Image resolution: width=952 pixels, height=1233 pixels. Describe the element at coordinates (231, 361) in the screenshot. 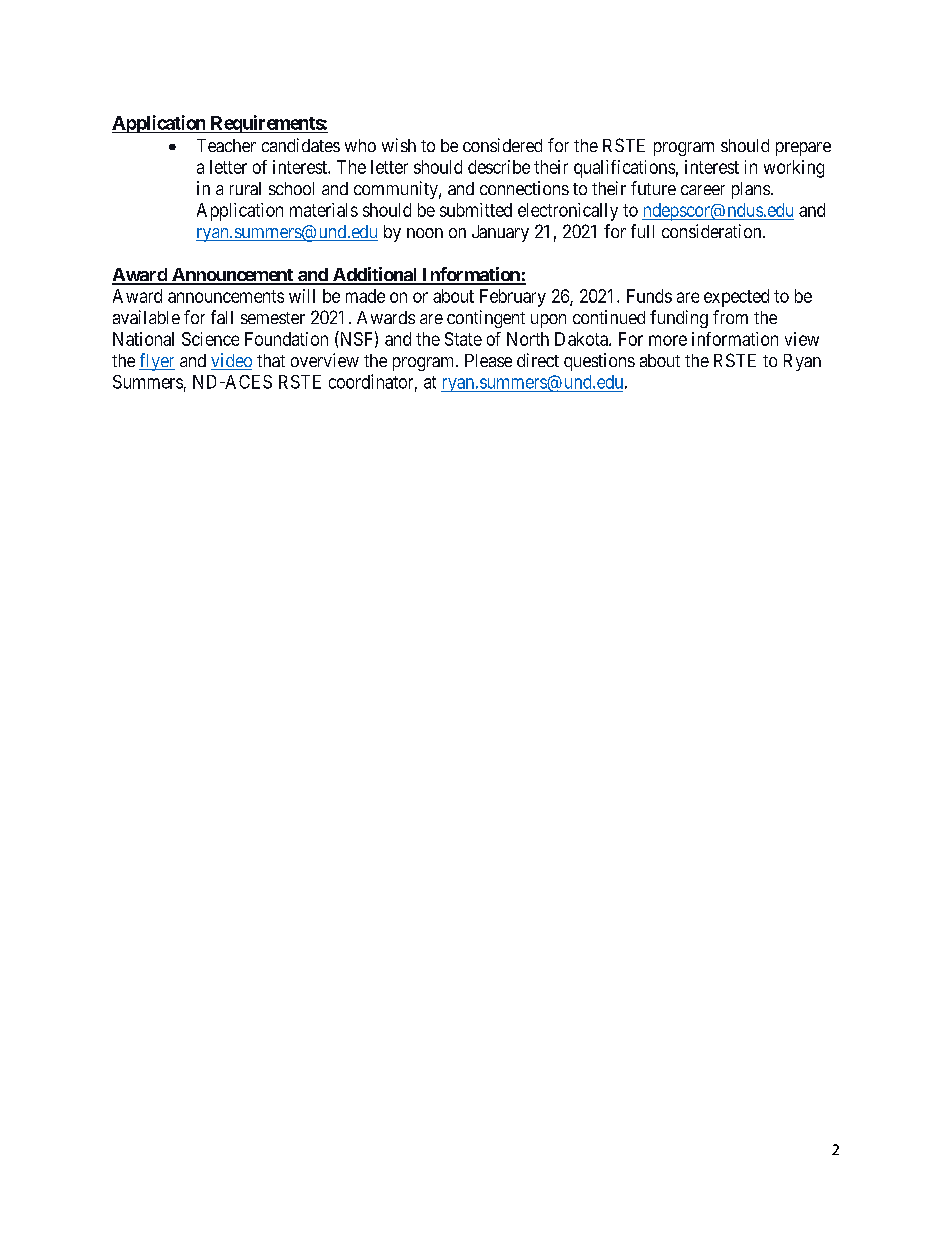

I see `video` at that location.
